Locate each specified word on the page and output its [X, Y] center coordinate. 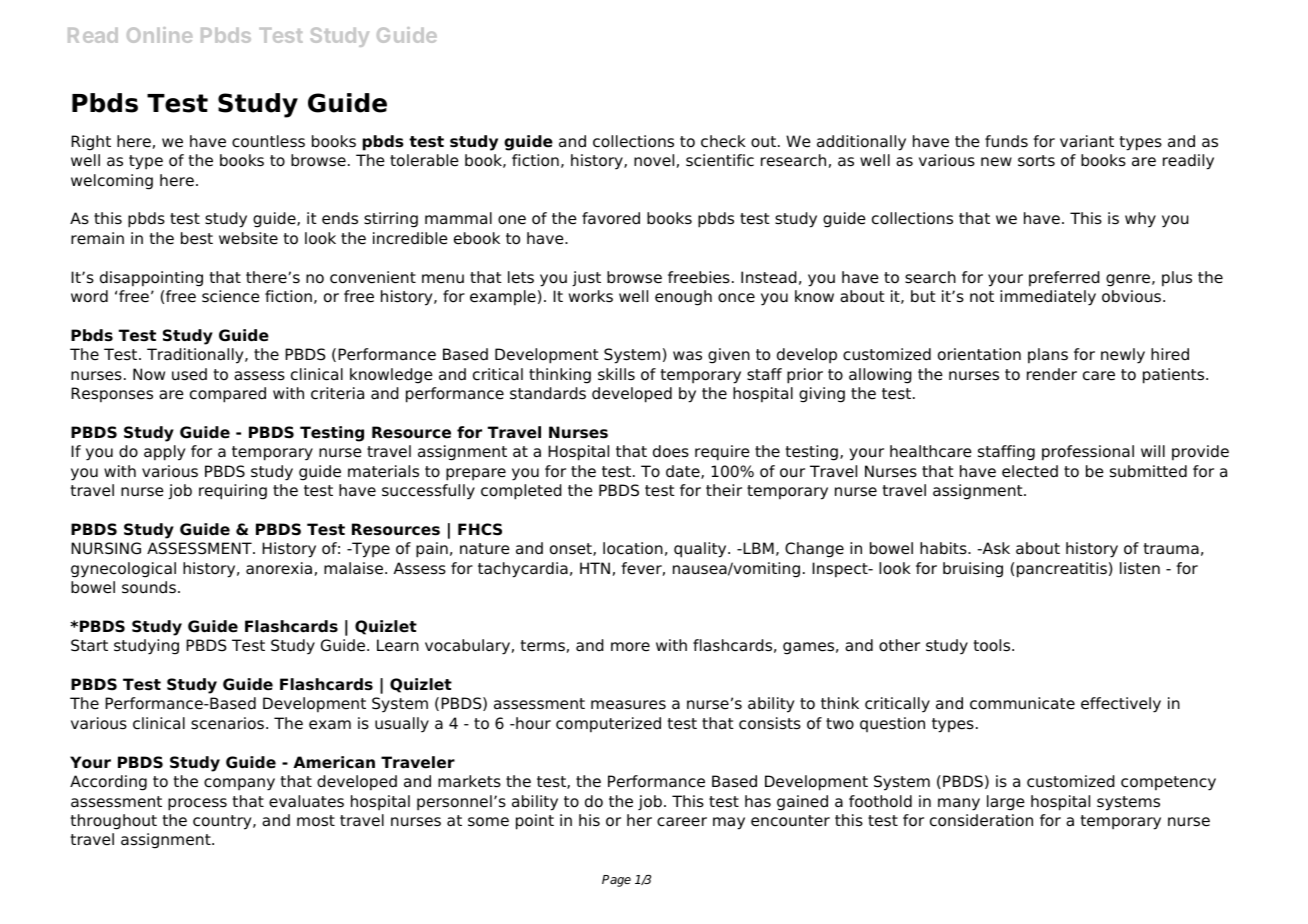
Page [616, 881]
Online [159, 35]
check [723, 141]
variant [1087, 141]
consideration [981, 820]
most [316, 821]
